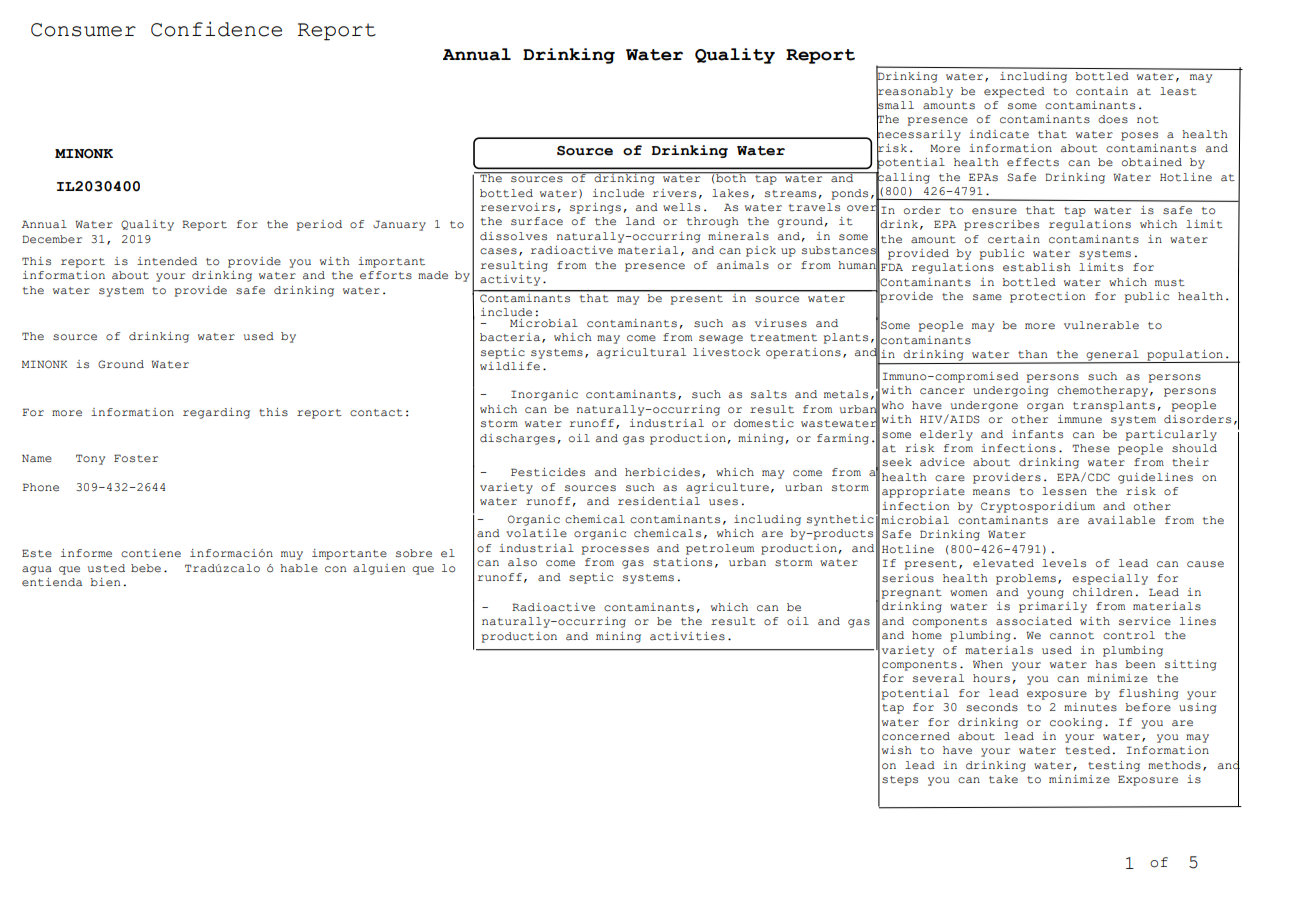 This screenshot has width=1316, height=915. I want to click on intended, so click(167, 261).
